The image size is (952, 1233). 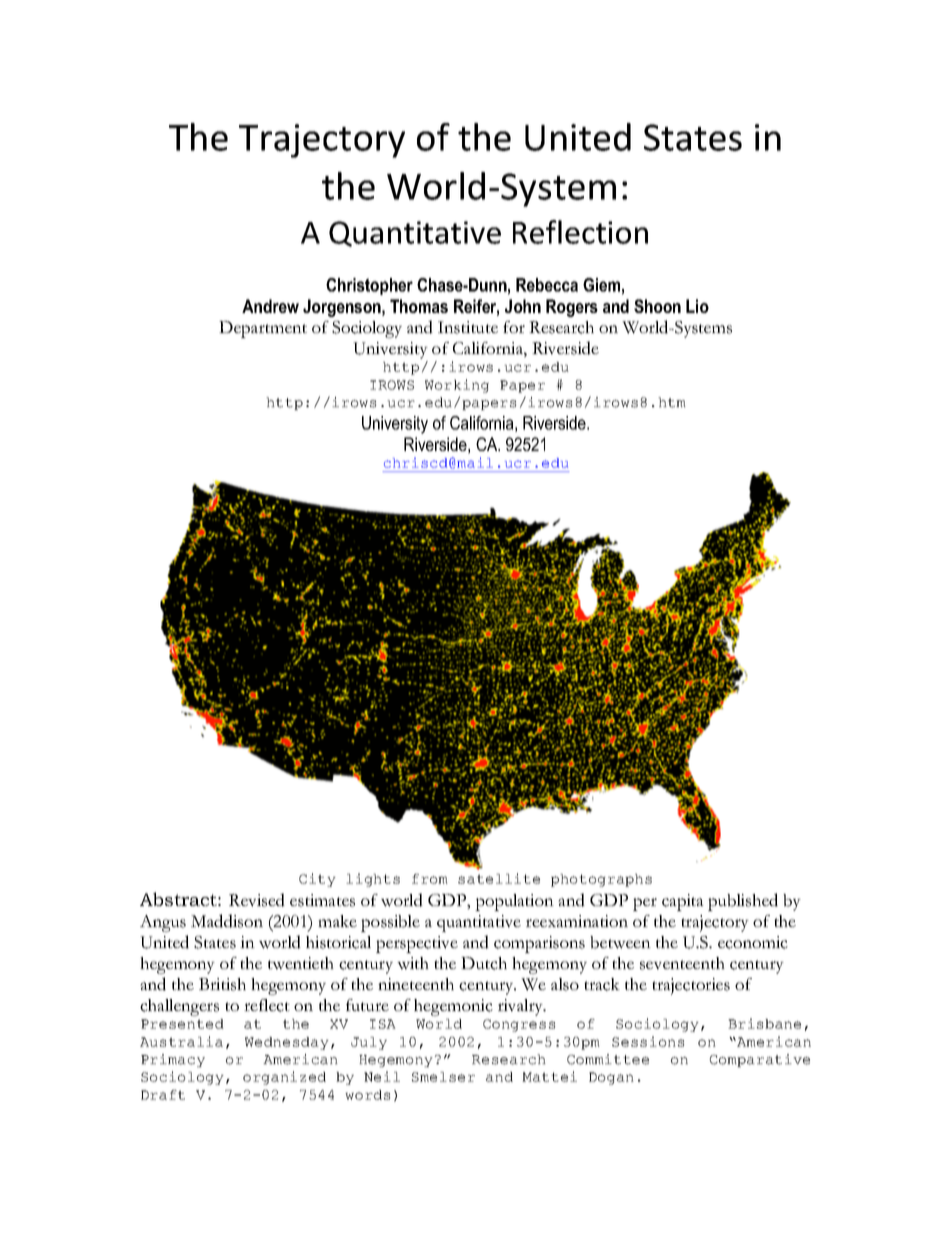 What do you see at coordinates (572, 308) in the screenshot?
I see `Rogers` at bounding box center [572, 308].
